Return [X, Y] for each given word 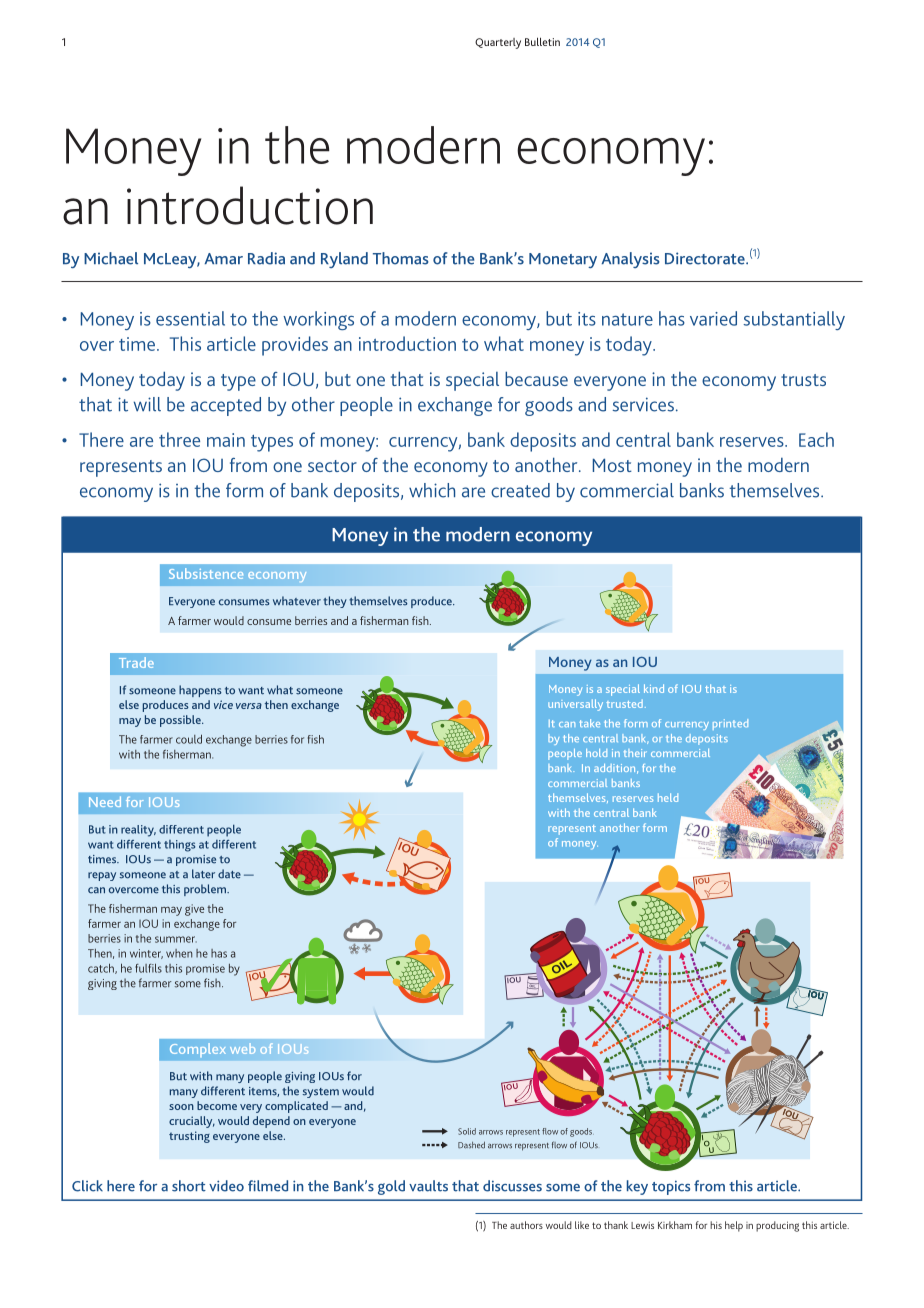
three [179, 439]
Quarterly [498, 43]
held [668, 797]
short [189, 1186]
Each [816, 439]
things [179, 846]
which [432, 490]
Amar [224, 259]
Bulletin [542, 41]
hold [596, 753]
